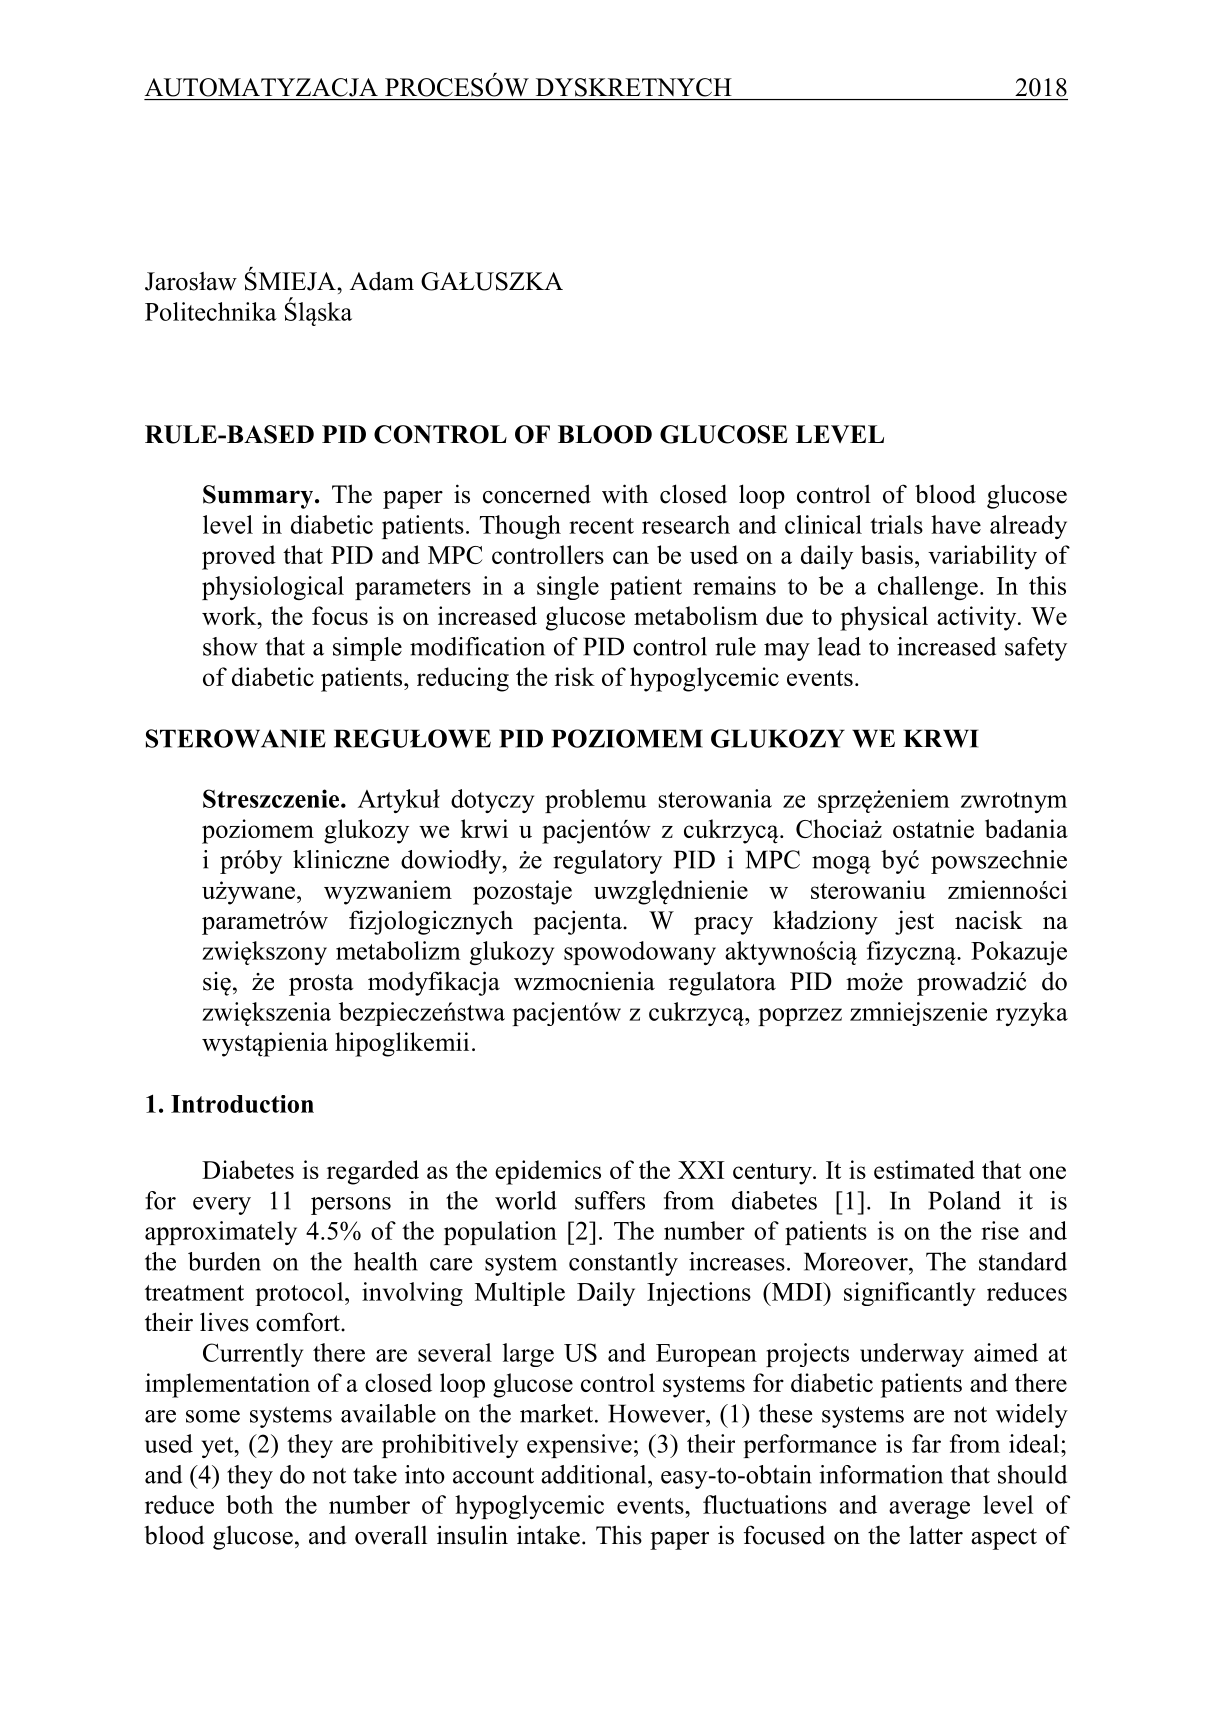 The height and width of the page is (1714, 1212). Describe the element at coordinates (909, 1294) in the page. I see `significantly` at that location.
